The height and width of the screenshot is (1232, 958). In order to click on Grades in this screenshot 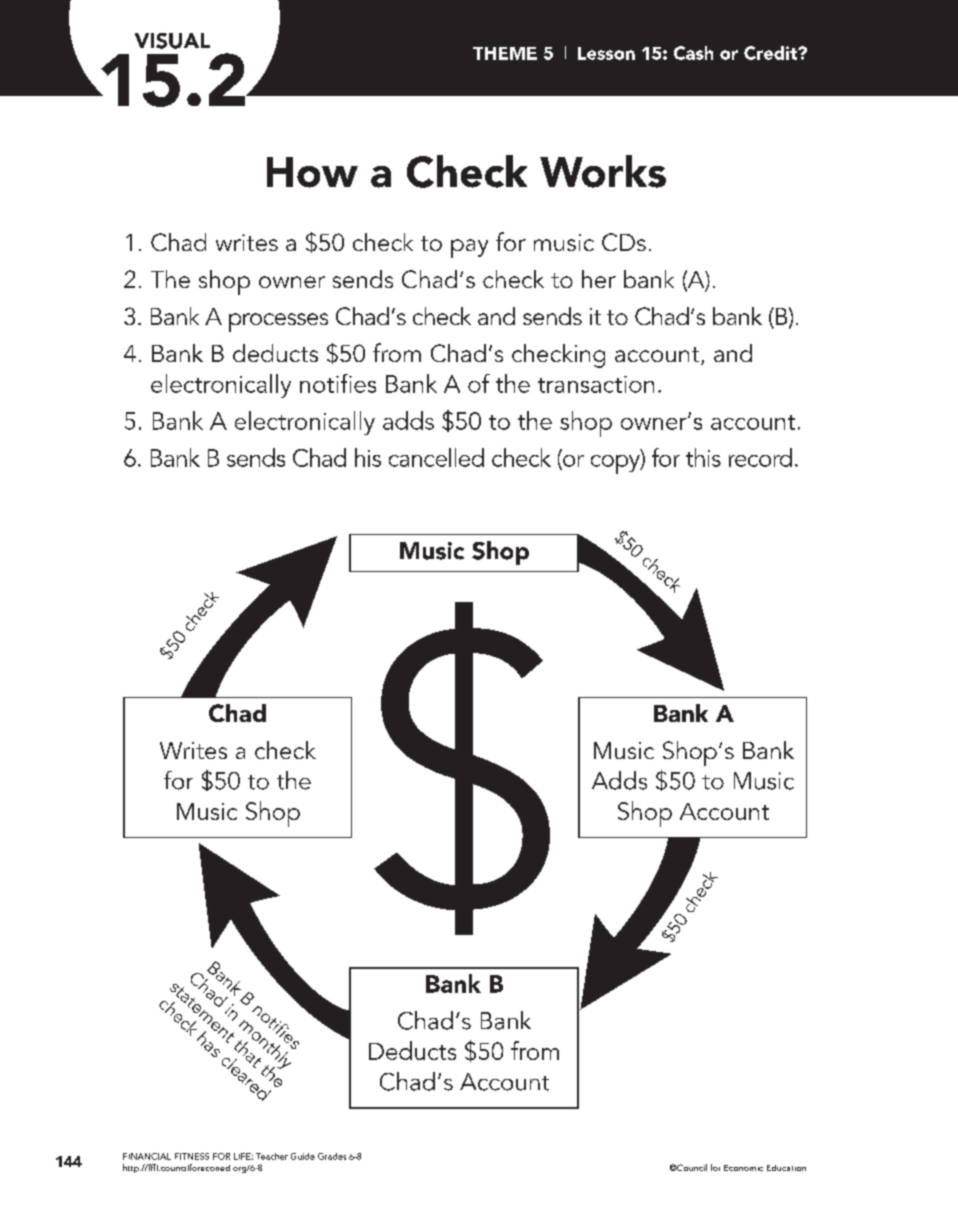, I will do `click(332, 1156)`.
